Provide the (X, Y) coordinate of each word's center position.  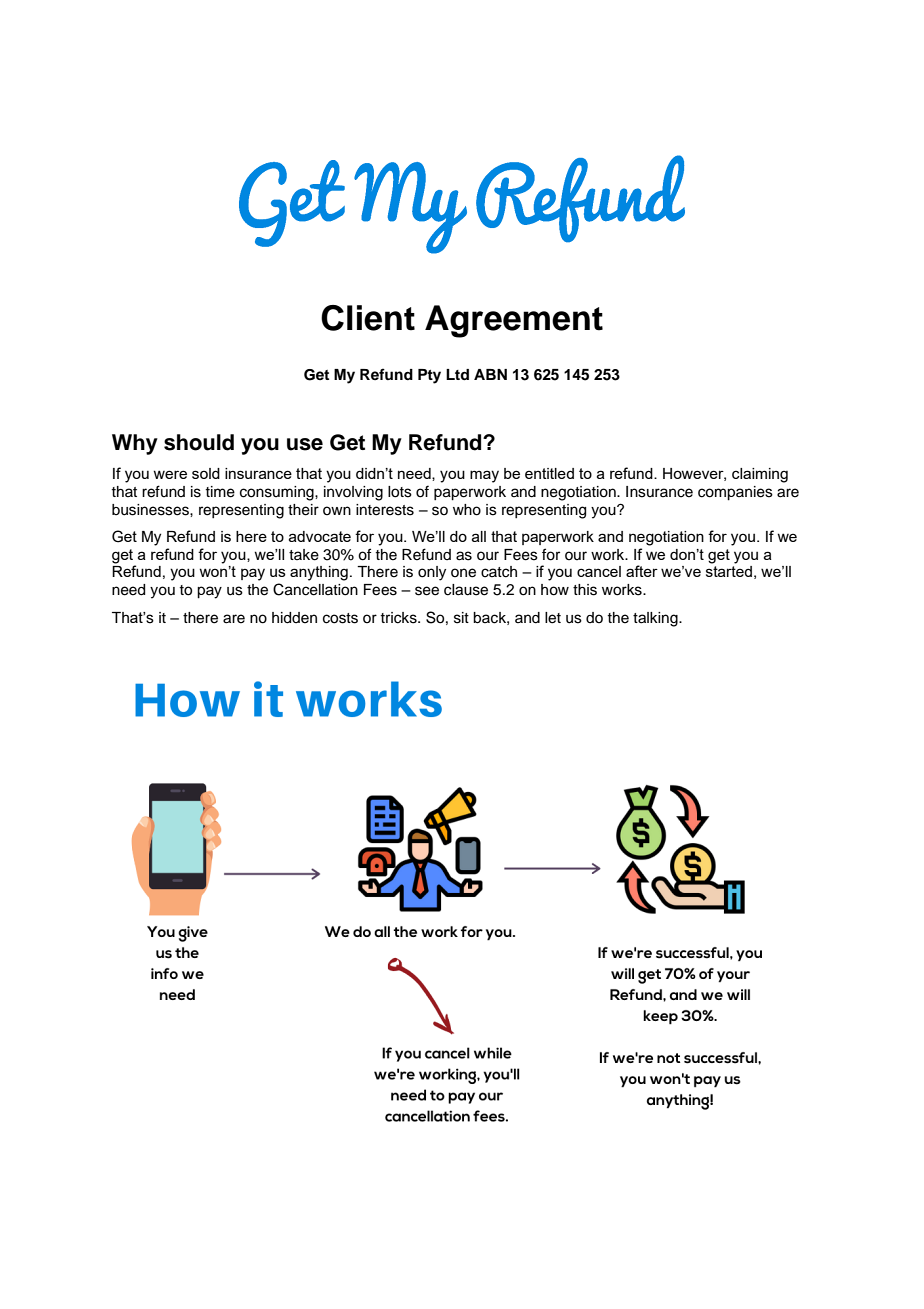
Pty (429, 376)
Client (368, 318)
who (467, 510)
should (199, 442)
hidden (294, 618)
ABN (490, 374)
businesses (151, 510)
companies (735, 493)
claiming (760, 475)
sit (461, 618)
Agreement (514, 321)
